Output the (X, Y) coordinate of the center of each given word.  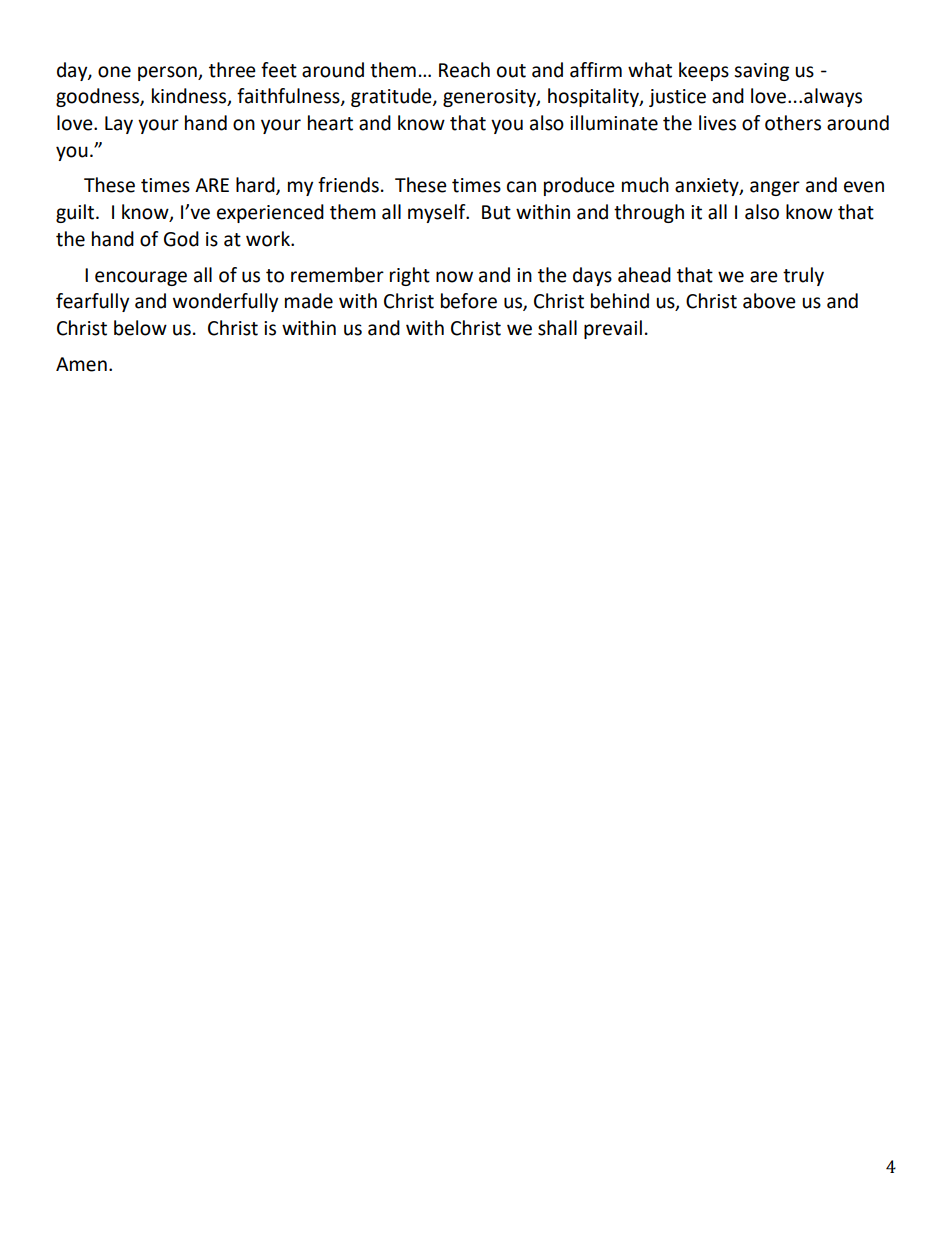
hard (256, 186)
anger (775, 188)
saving (761, 72)
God (181, 239)
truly (803, 276)
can (521, 187)
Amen (81, 364)
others (793, 123)
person (168, 73)
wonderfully (225, 302)
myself (438, 213)
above (769, 301)
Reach (464, 70)
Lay (119, 125)
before (469, 301)
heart (330, 123)
